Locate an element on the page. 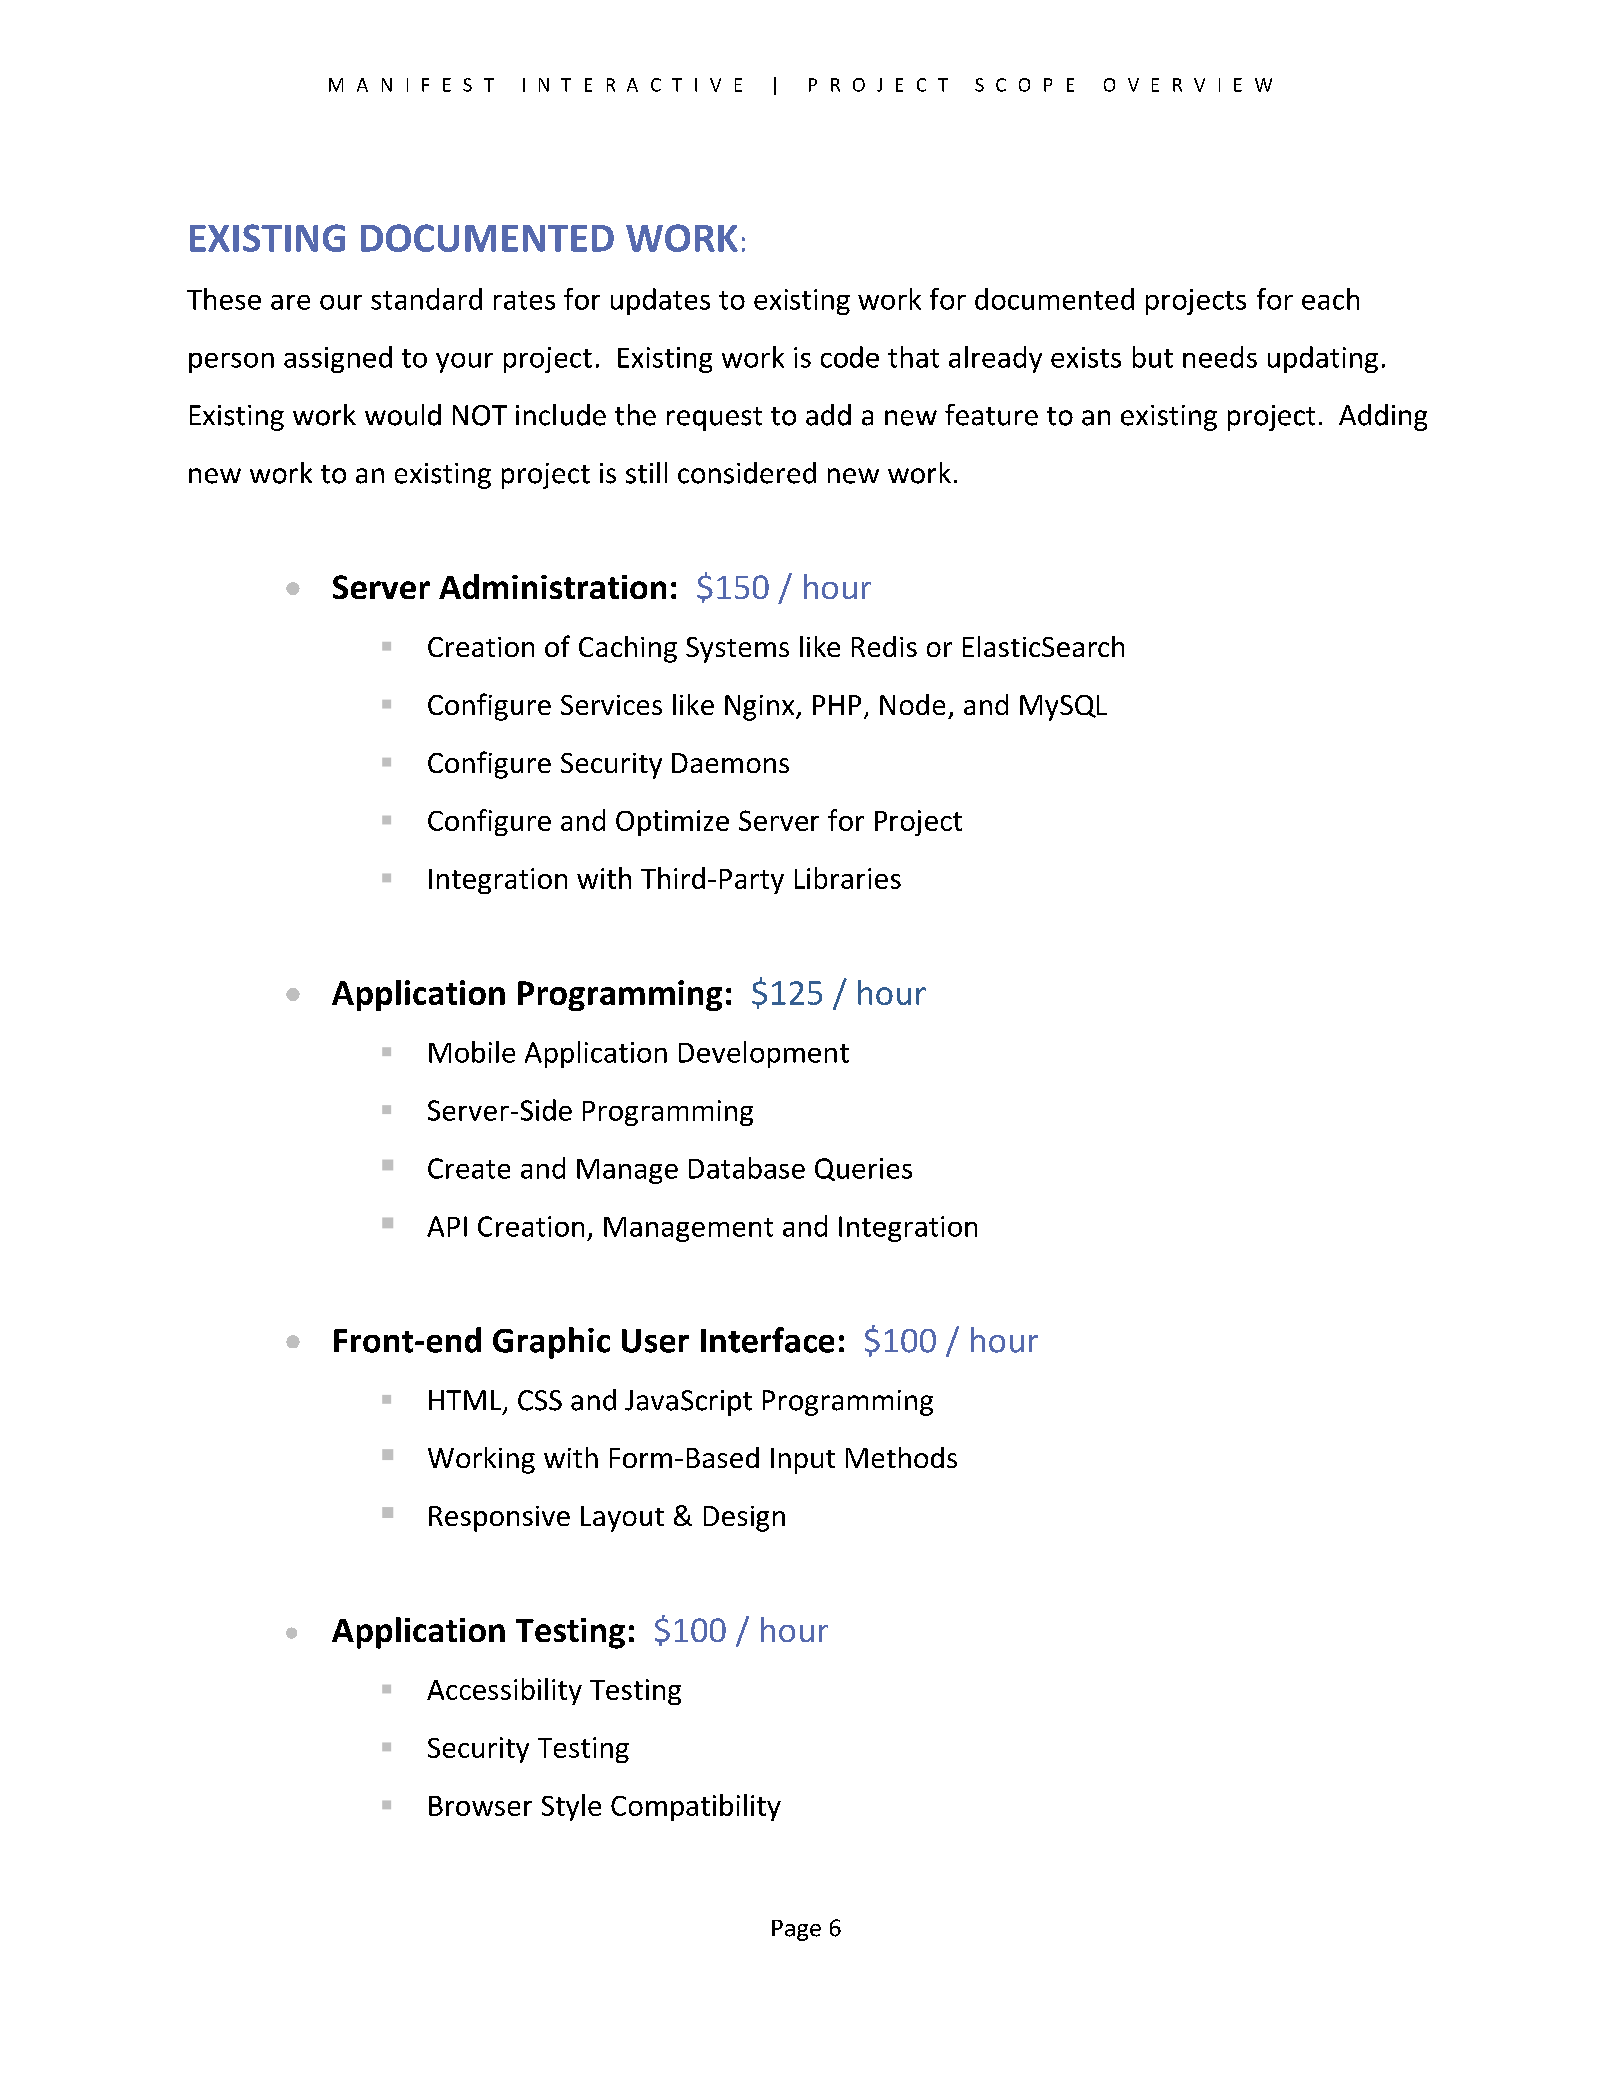  API is located at coordinates (447, 1226).
